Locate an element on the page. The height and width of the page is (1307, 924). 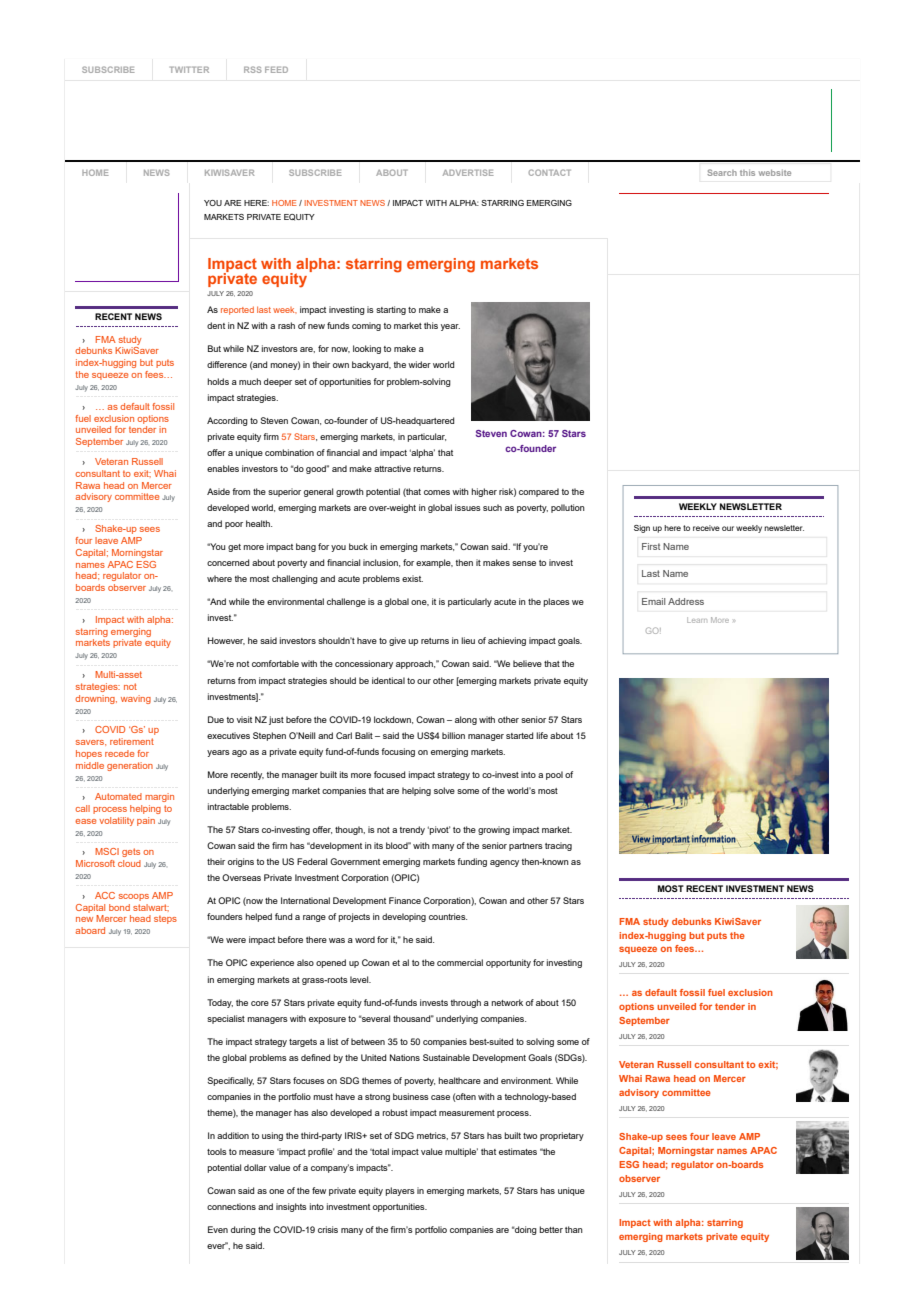
connections is located at coordinates (231, 1206).
